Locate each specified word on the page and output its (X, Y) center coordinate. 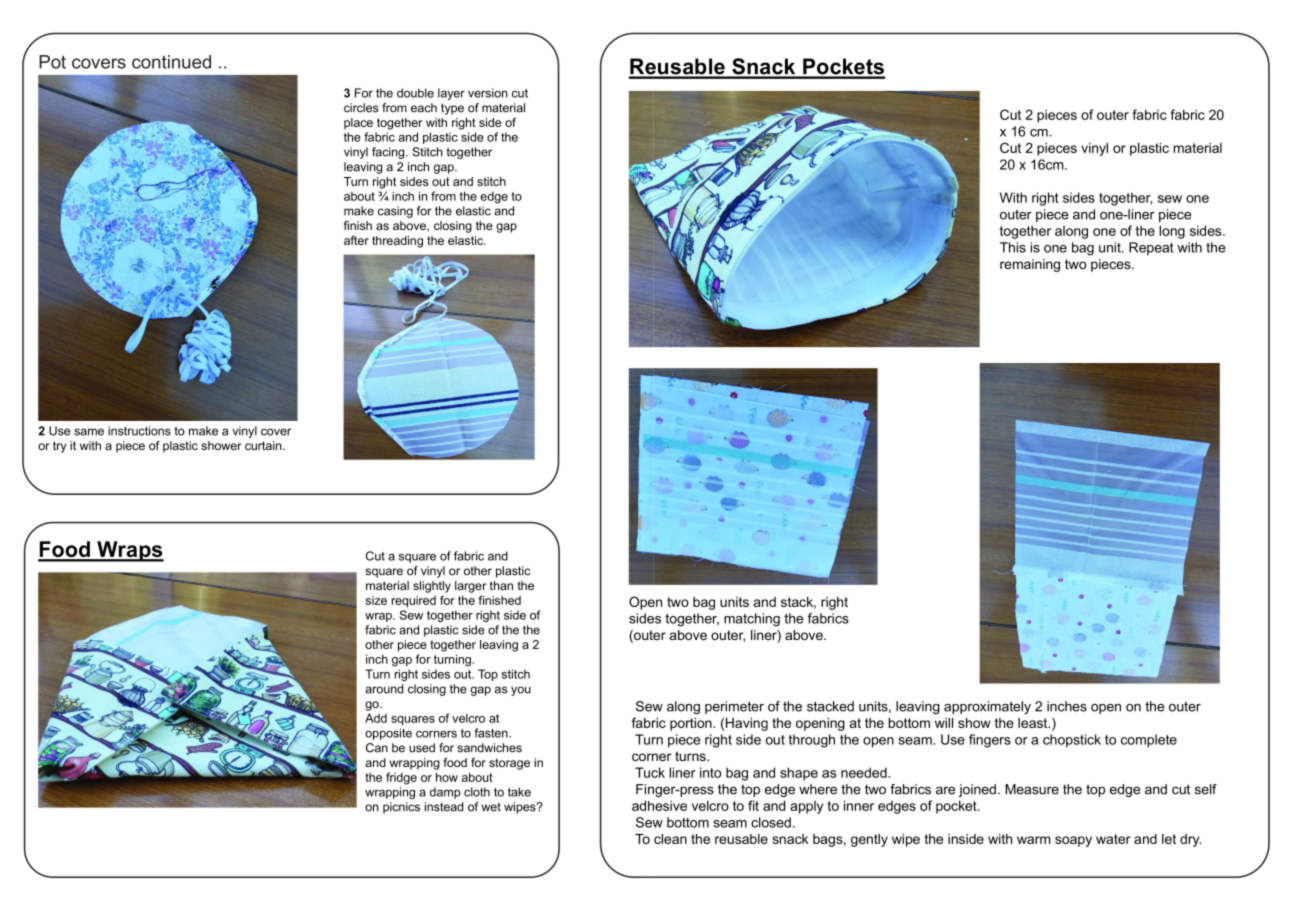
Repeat (1151, 248)
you (521, 691)
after (356, 240)
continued (171, 62)
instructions (139, 431)
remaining (1030, 265)
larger (470, 587)
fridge (401, 778)
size (376, 600)
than (501, 585)
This (1013, 247)
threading (397, 242)
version (488, 93)
